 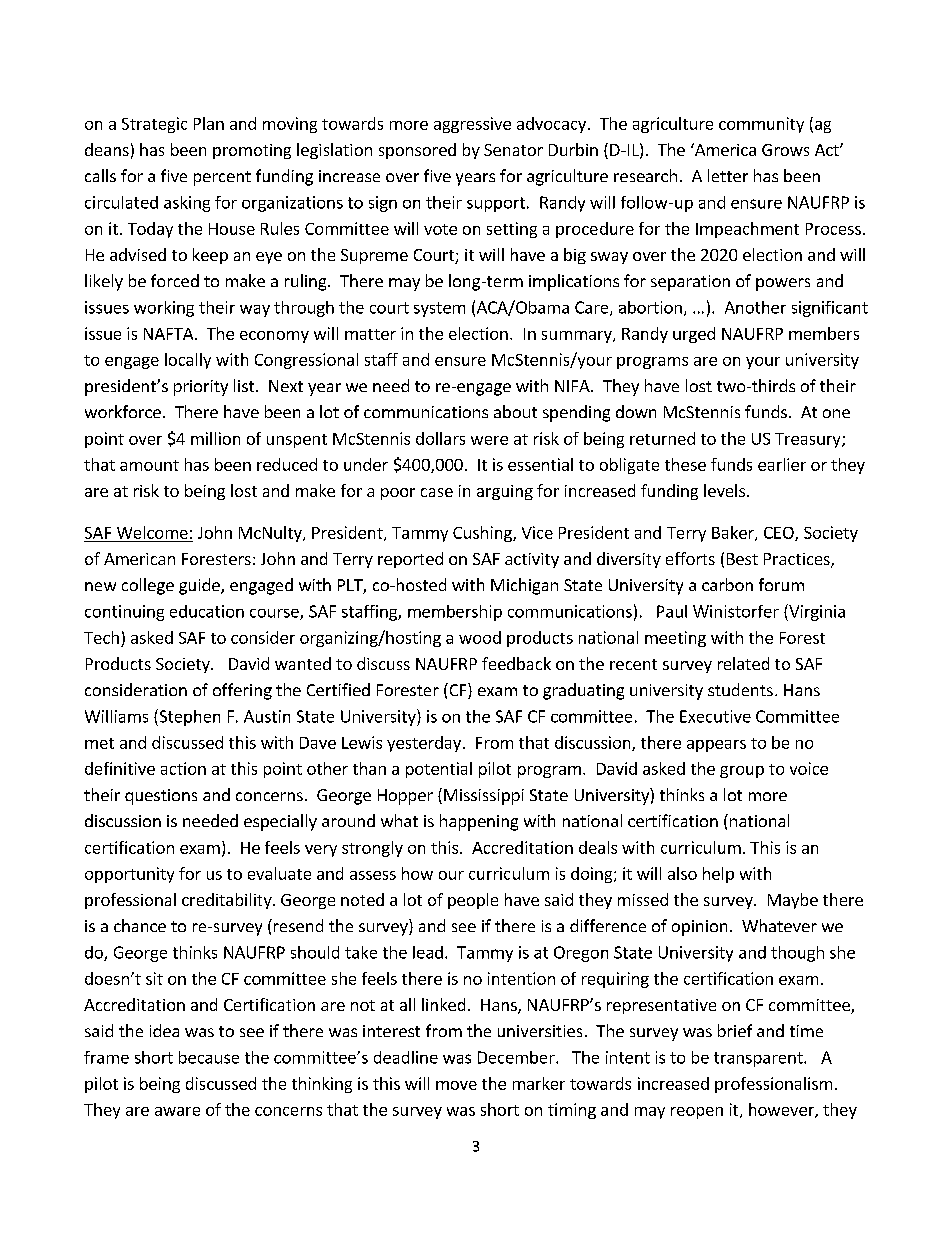 I want to click on Cushing, so click(x=483, y=534).
